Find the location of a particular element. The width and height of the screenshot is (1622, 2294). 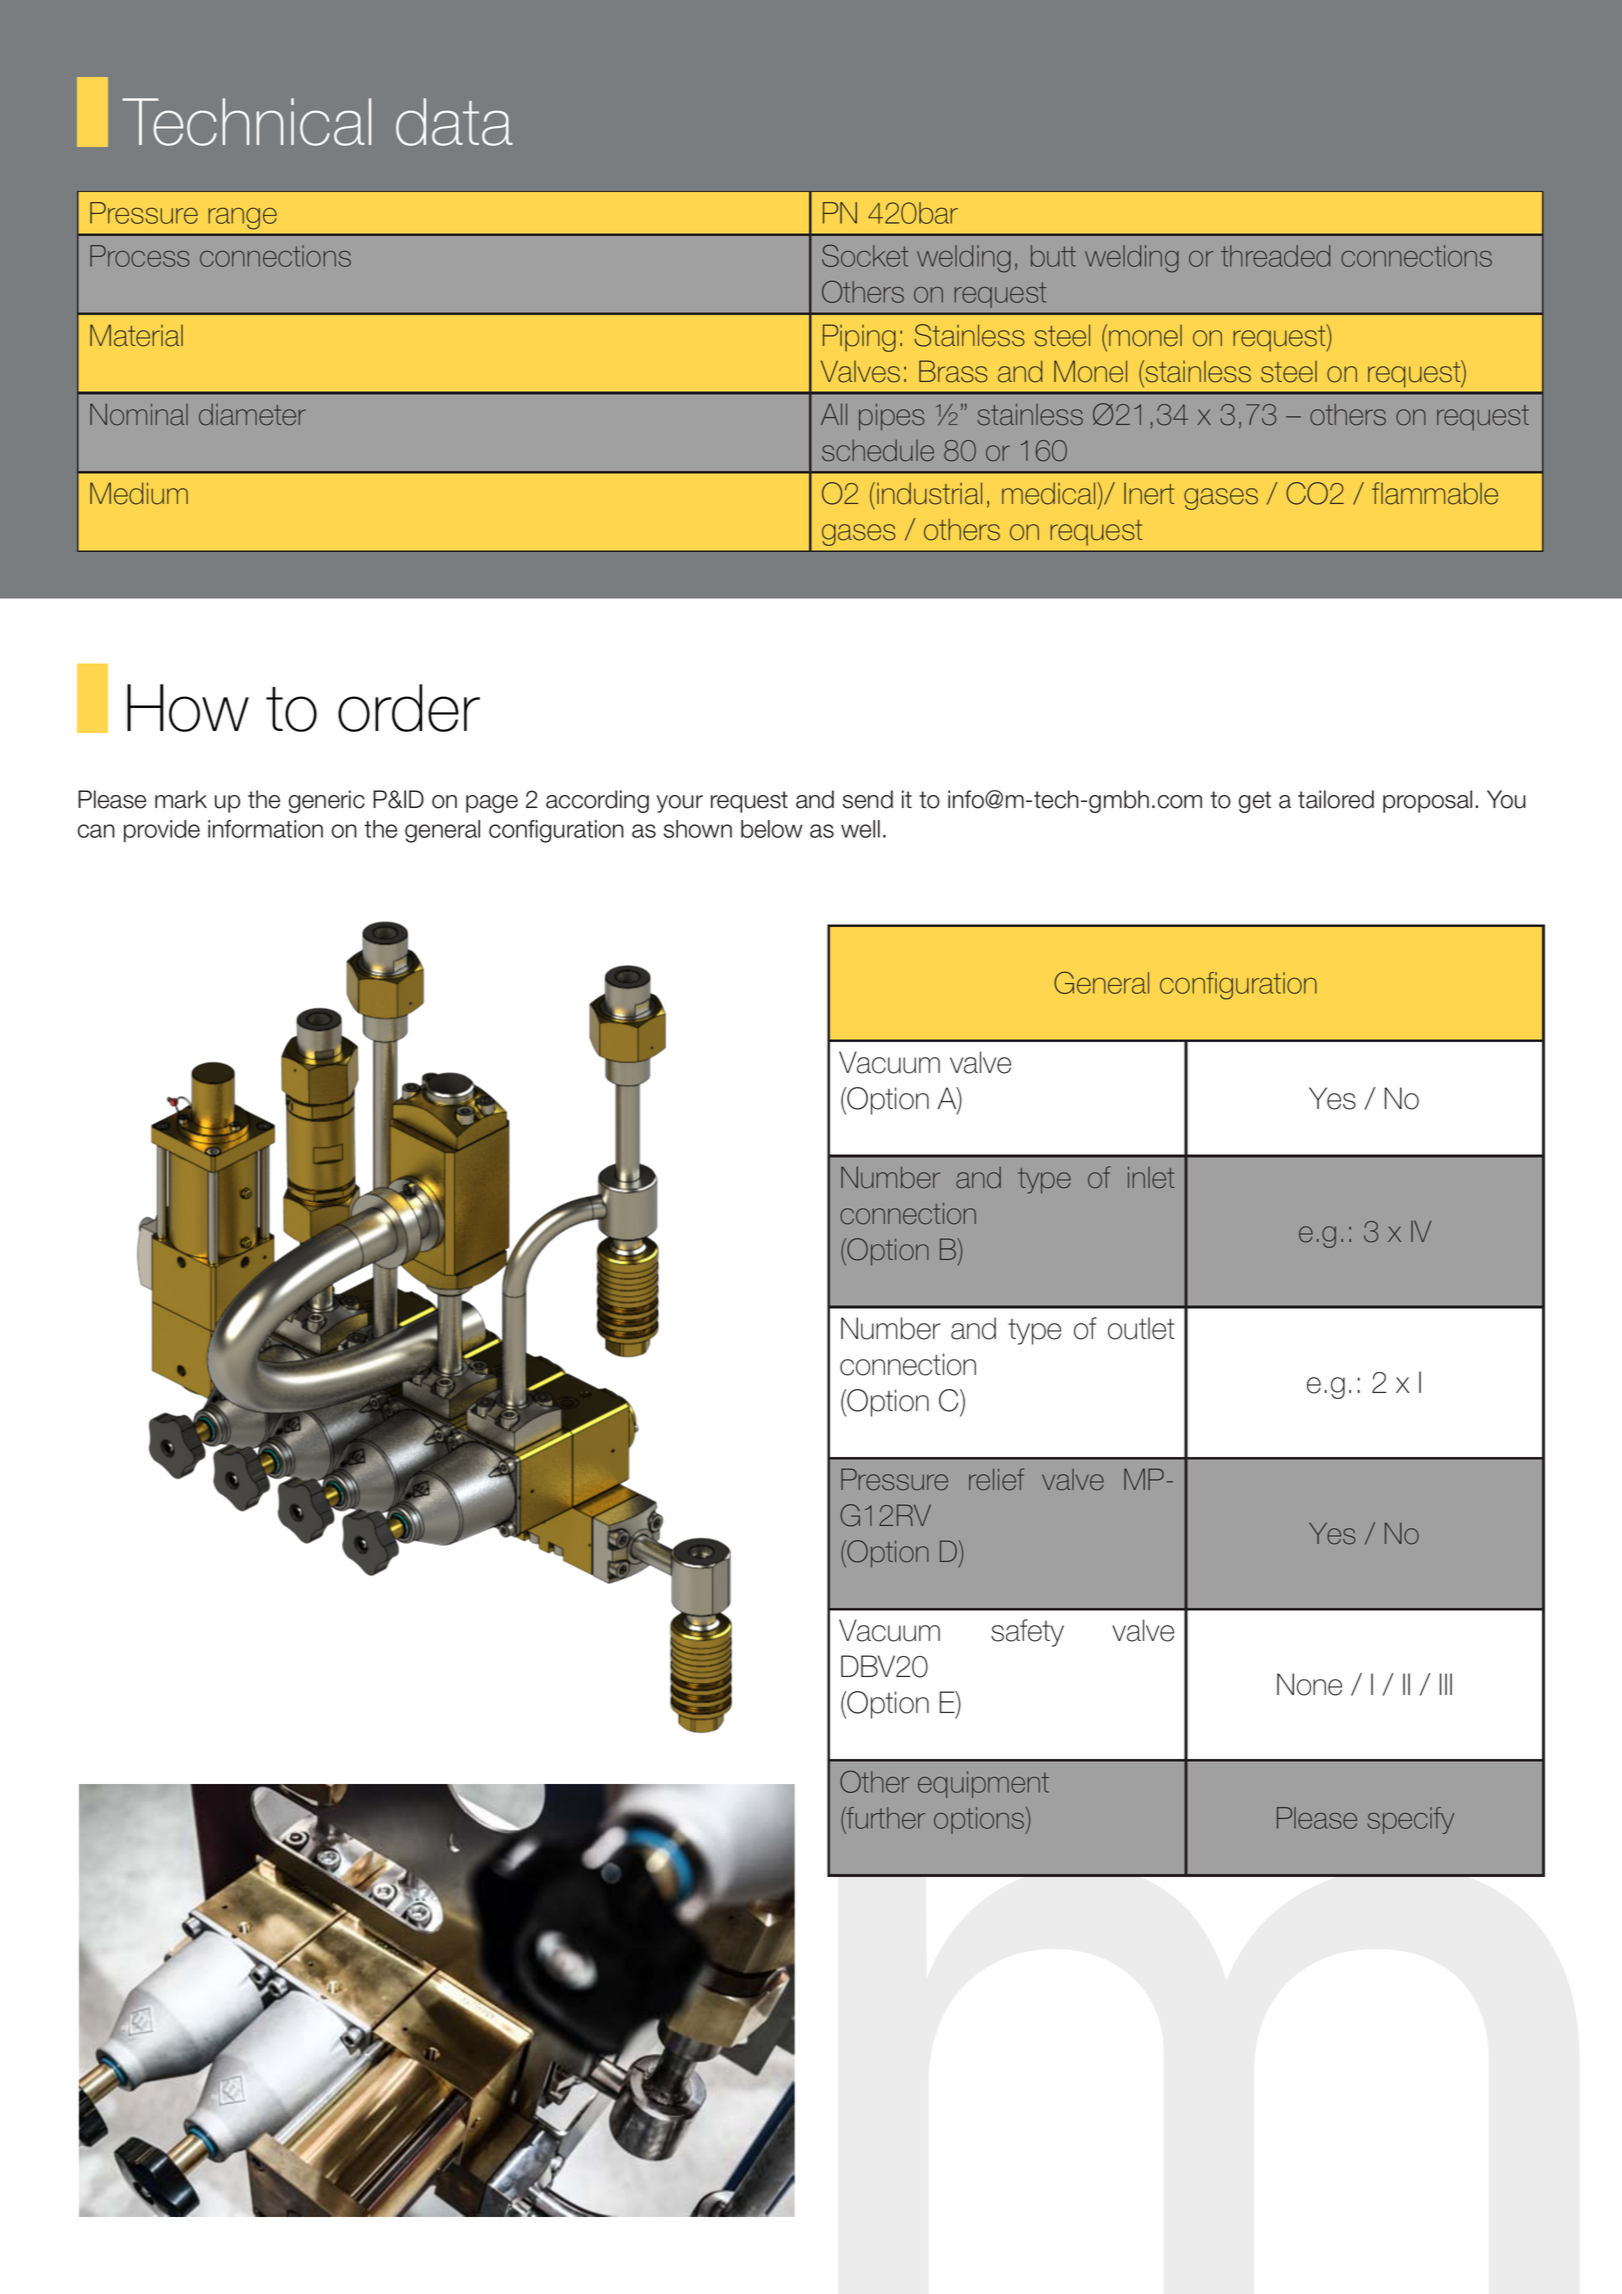

send is located at coordinates (868, 799).
